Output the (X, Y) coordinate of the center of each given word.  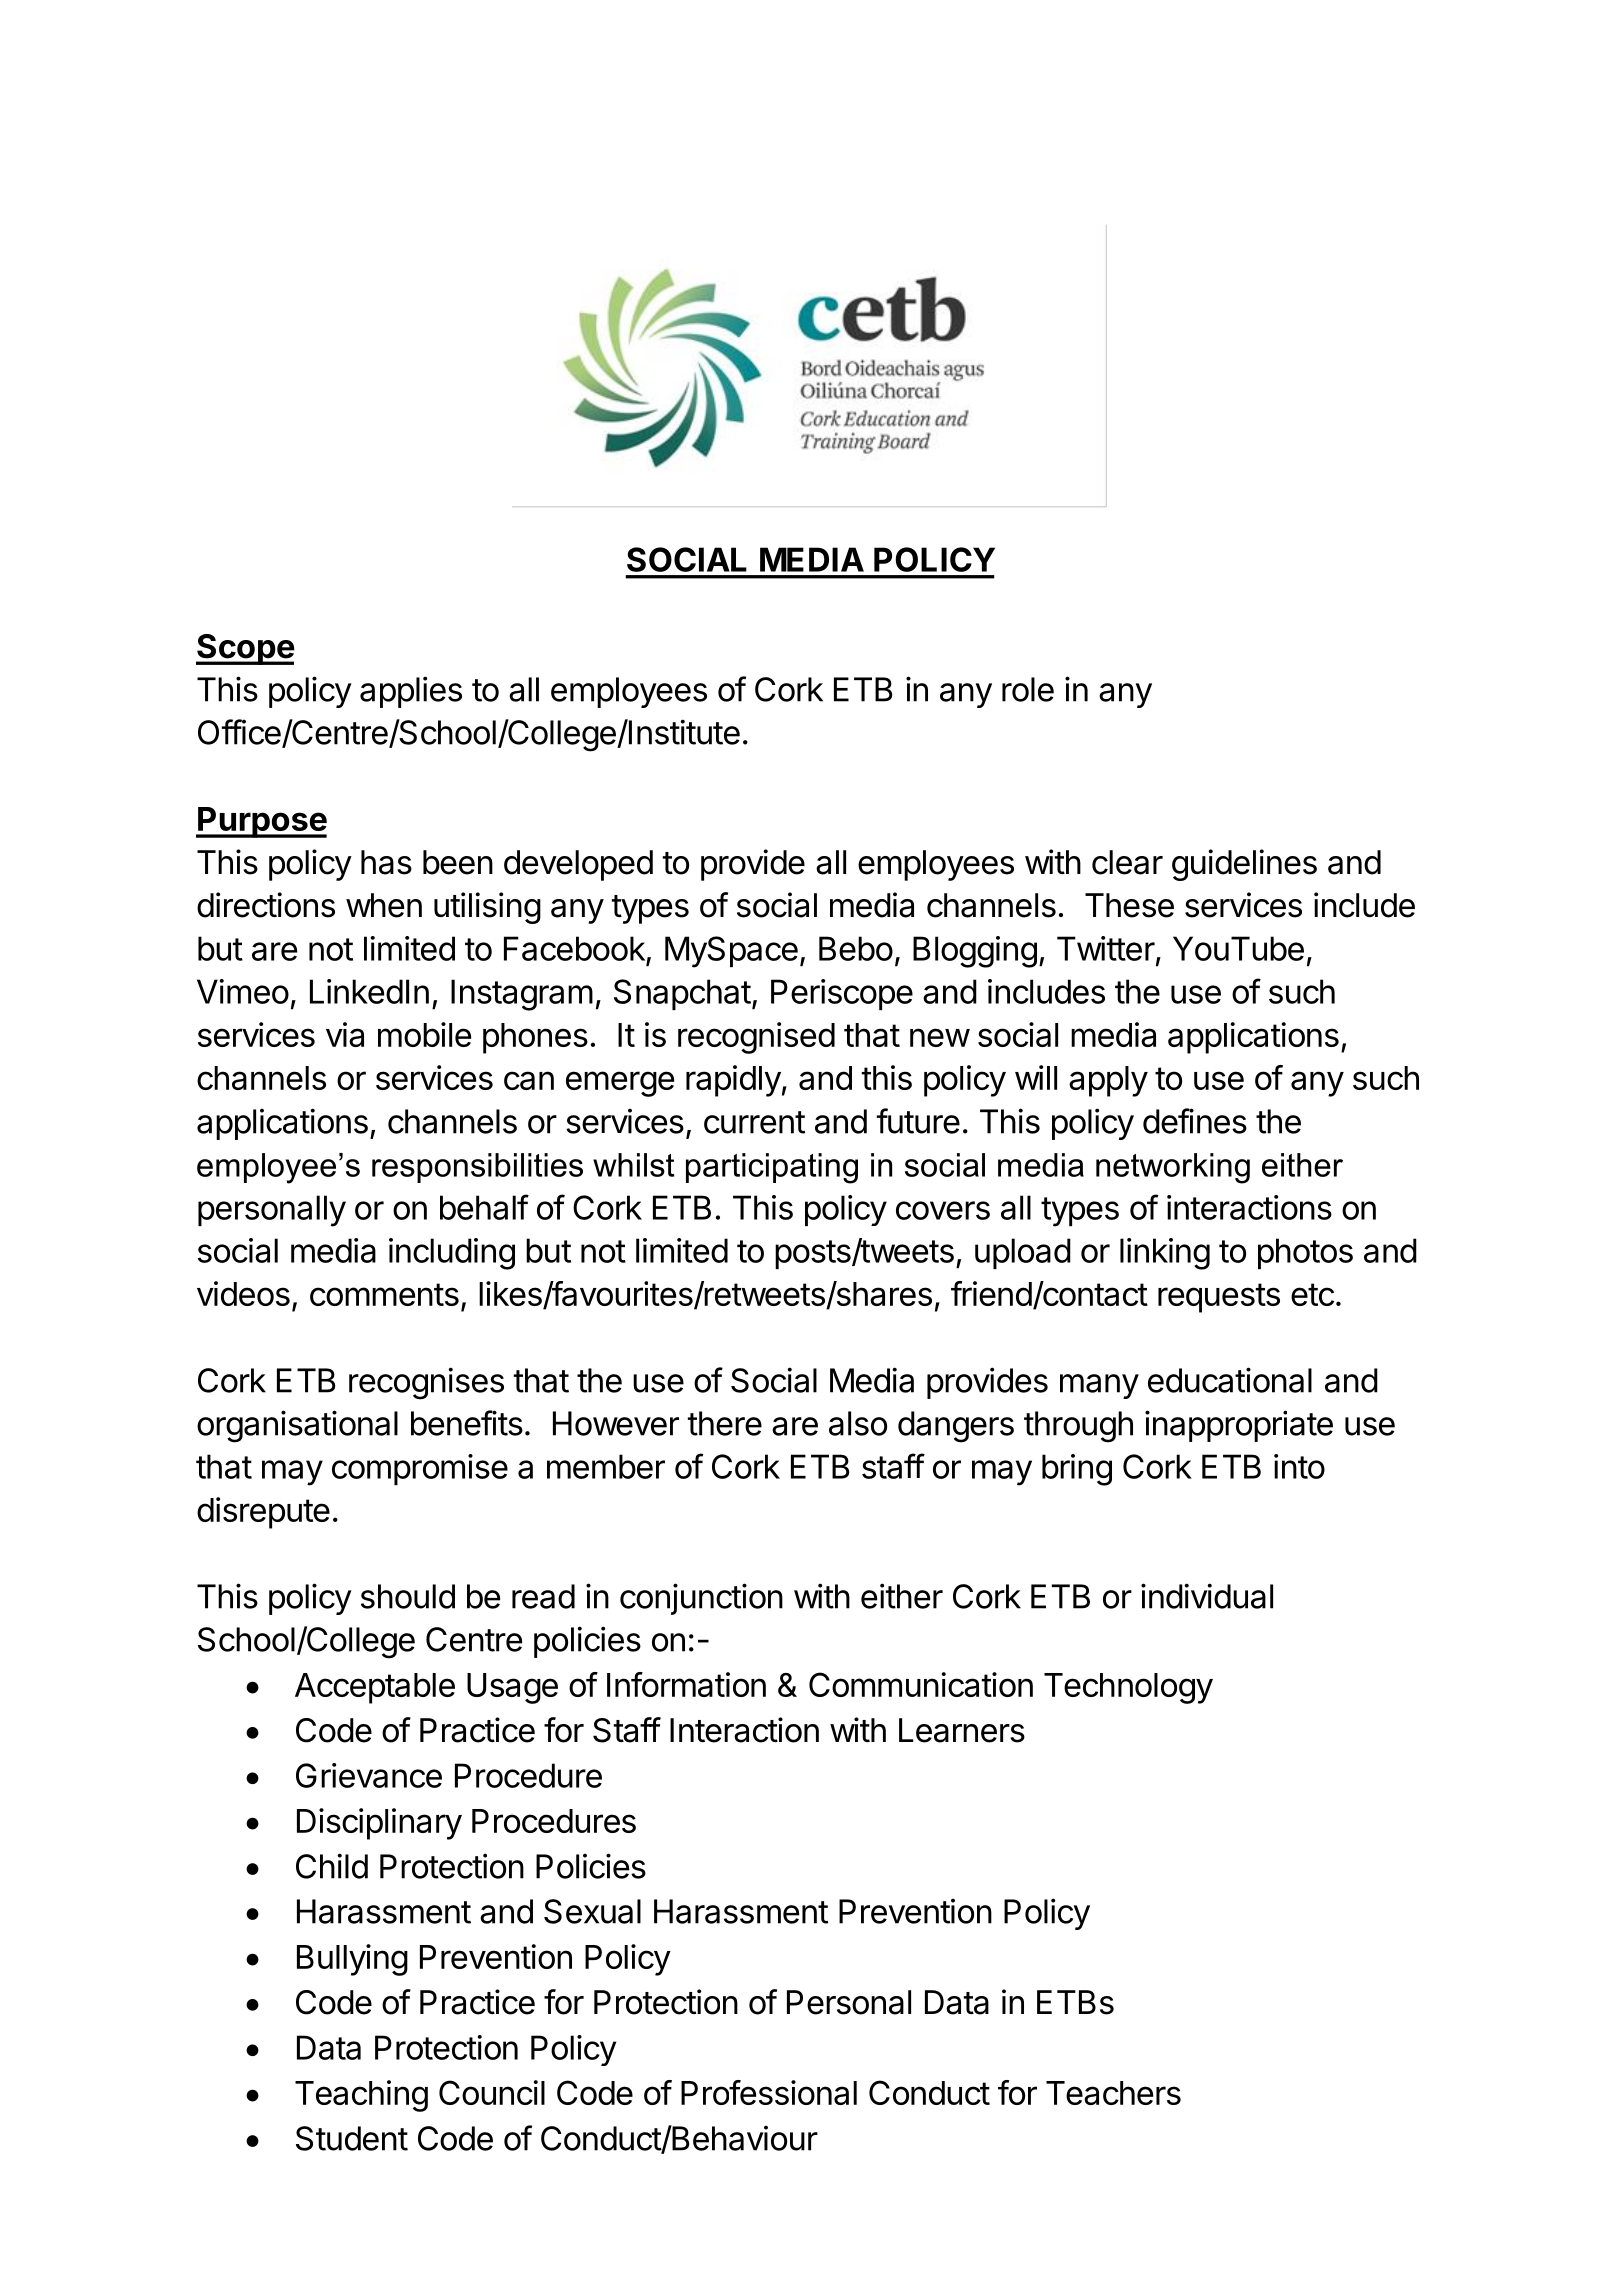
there (725, 1423)
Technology (1128, 1688)
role (1028, 689)
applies (411, 692)
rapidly (733, 1081)
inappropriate (1239, 1426)
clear (1127, 862)
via (345, 1034)
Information (686, 1684)
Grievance (369, 1775)
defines (1195, 1121)
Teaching (361, 2096)
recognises (426, 1383)
